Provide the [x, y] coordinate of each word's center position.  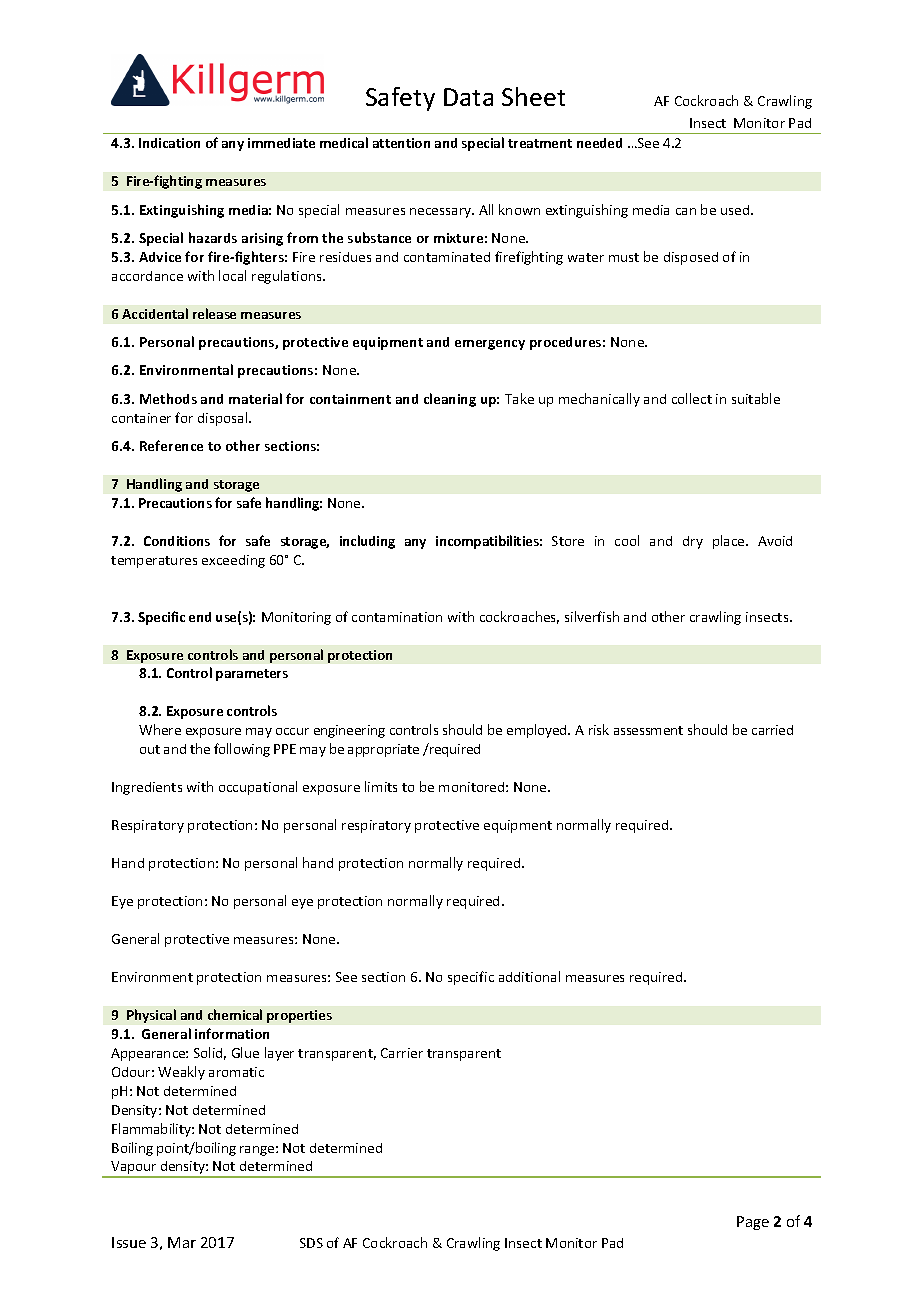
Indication [169, 143]
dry [693, 542]
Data [468, 97]
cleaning [450, 400]
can [686, 211]
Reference [171, 445]
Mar [182, 1242]
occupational [258, 788]
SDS [311, 1243]
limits [381, 786]
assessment [648, 730]
